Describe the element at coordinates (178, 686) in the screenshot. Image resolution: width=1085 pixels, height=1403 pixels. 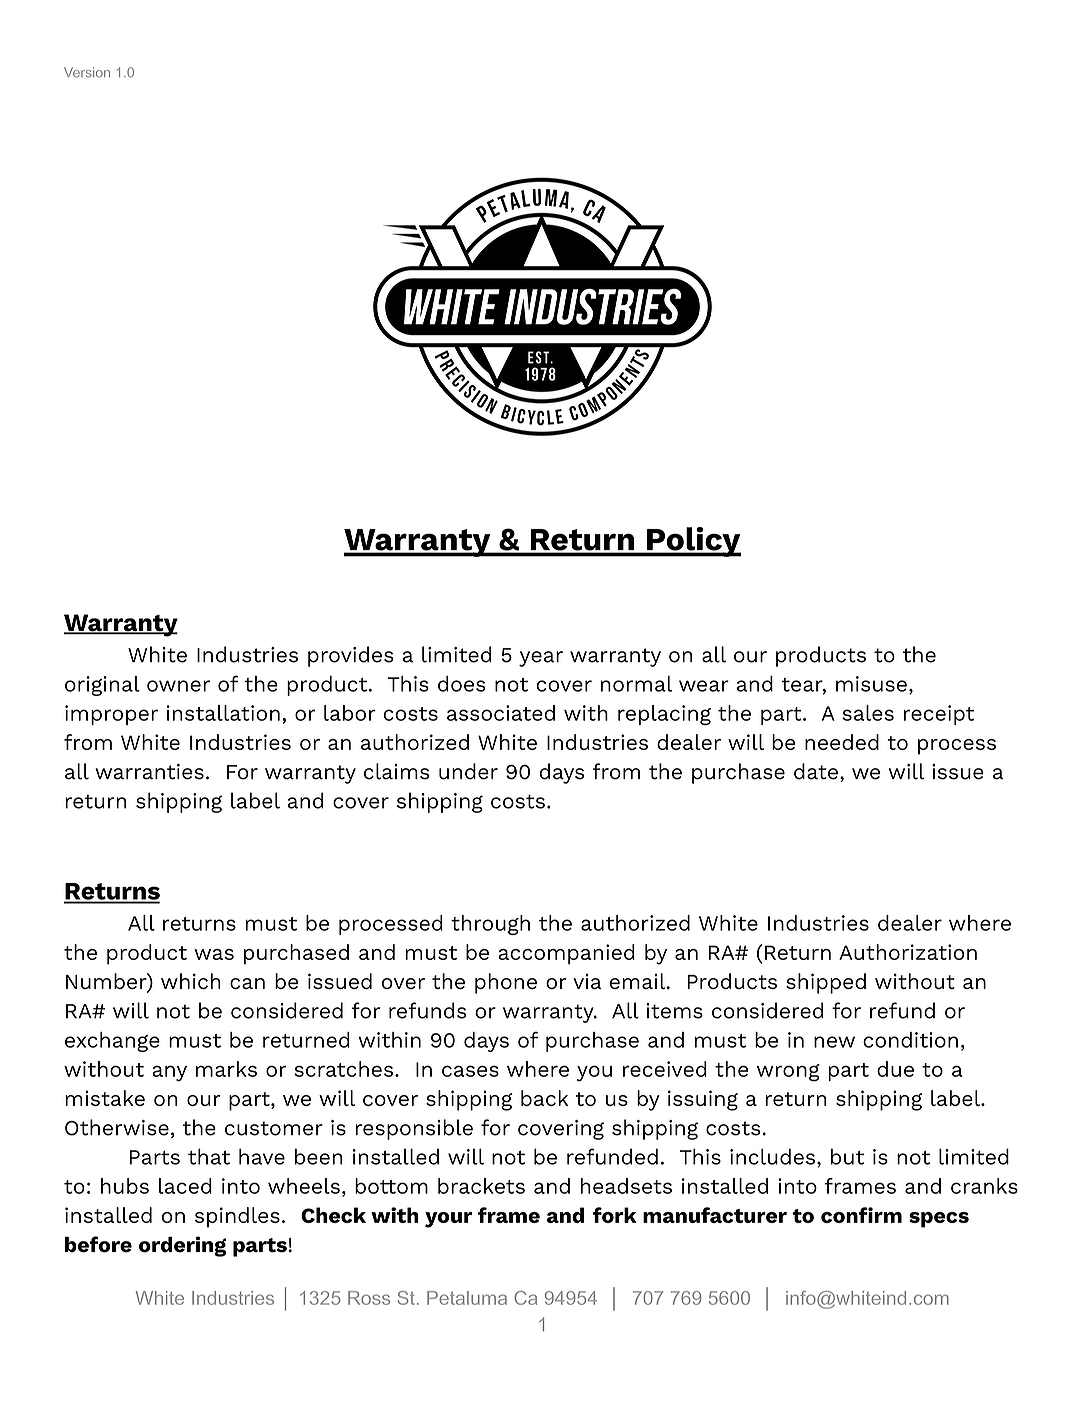
I see `owner` at that location.
